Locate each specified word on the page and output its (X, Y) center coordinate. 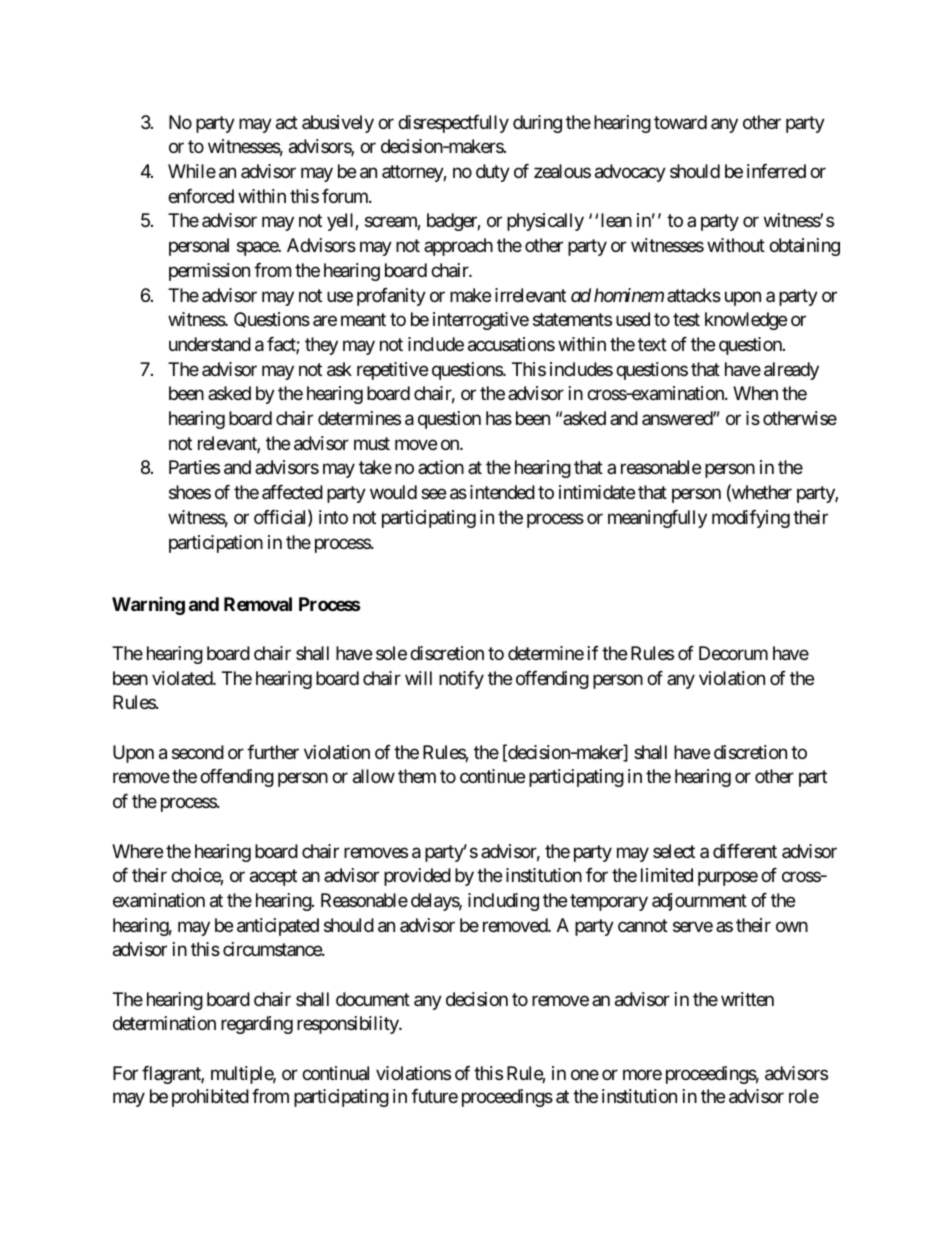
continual (335, 1073)
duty (493, 173)
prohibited (210, 1098)
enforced (201, 196)
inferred (776, 171)
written (747, 999)
